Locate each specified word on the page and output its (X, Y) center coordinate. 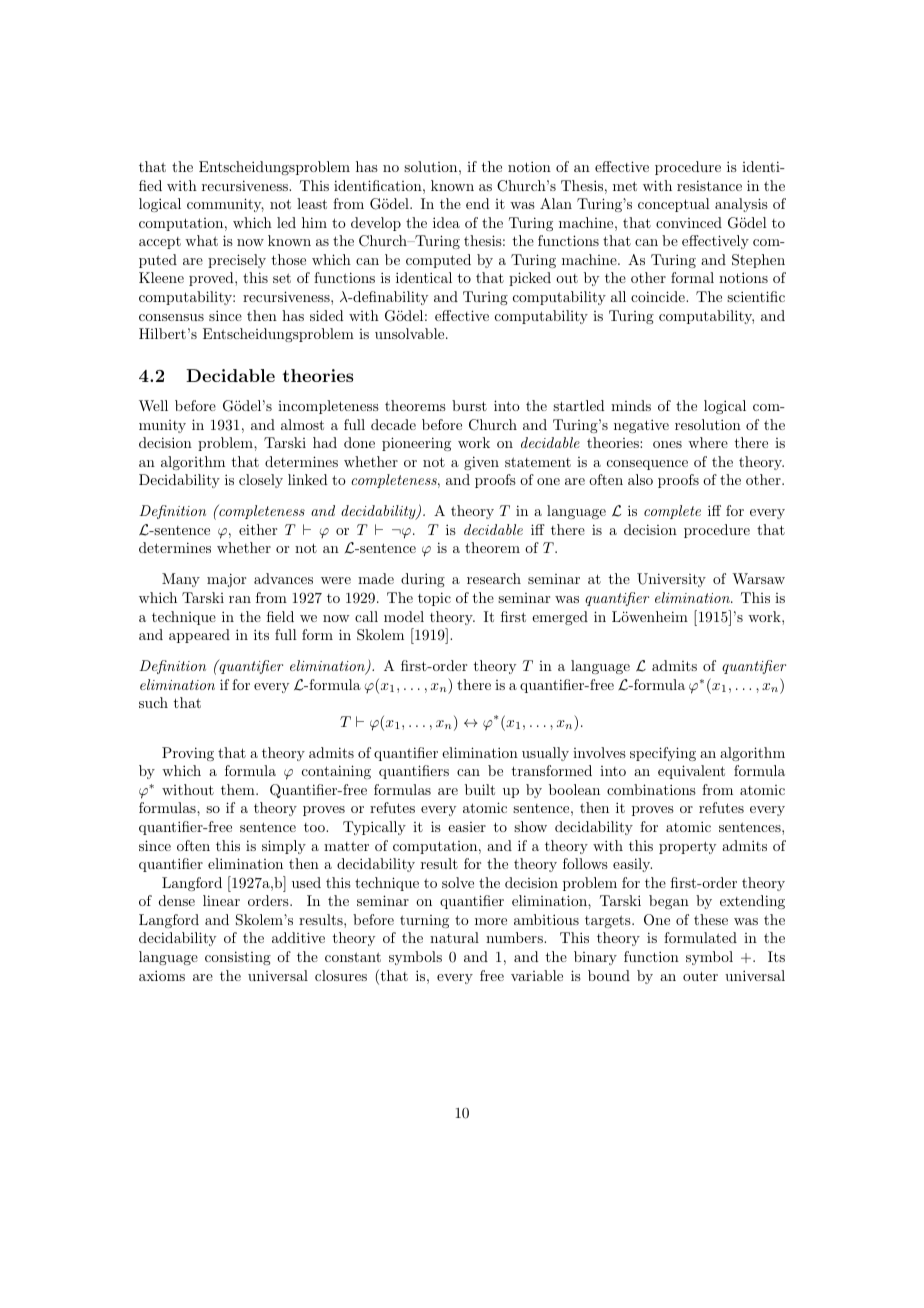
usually (545, 754)
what (201, 240)
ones (667, 444)
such (153, 702)
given (481, 463)
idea (446, 222)
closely (261, 481)
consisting (238, 958)
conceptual (674, 205)
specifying (663, 754)
